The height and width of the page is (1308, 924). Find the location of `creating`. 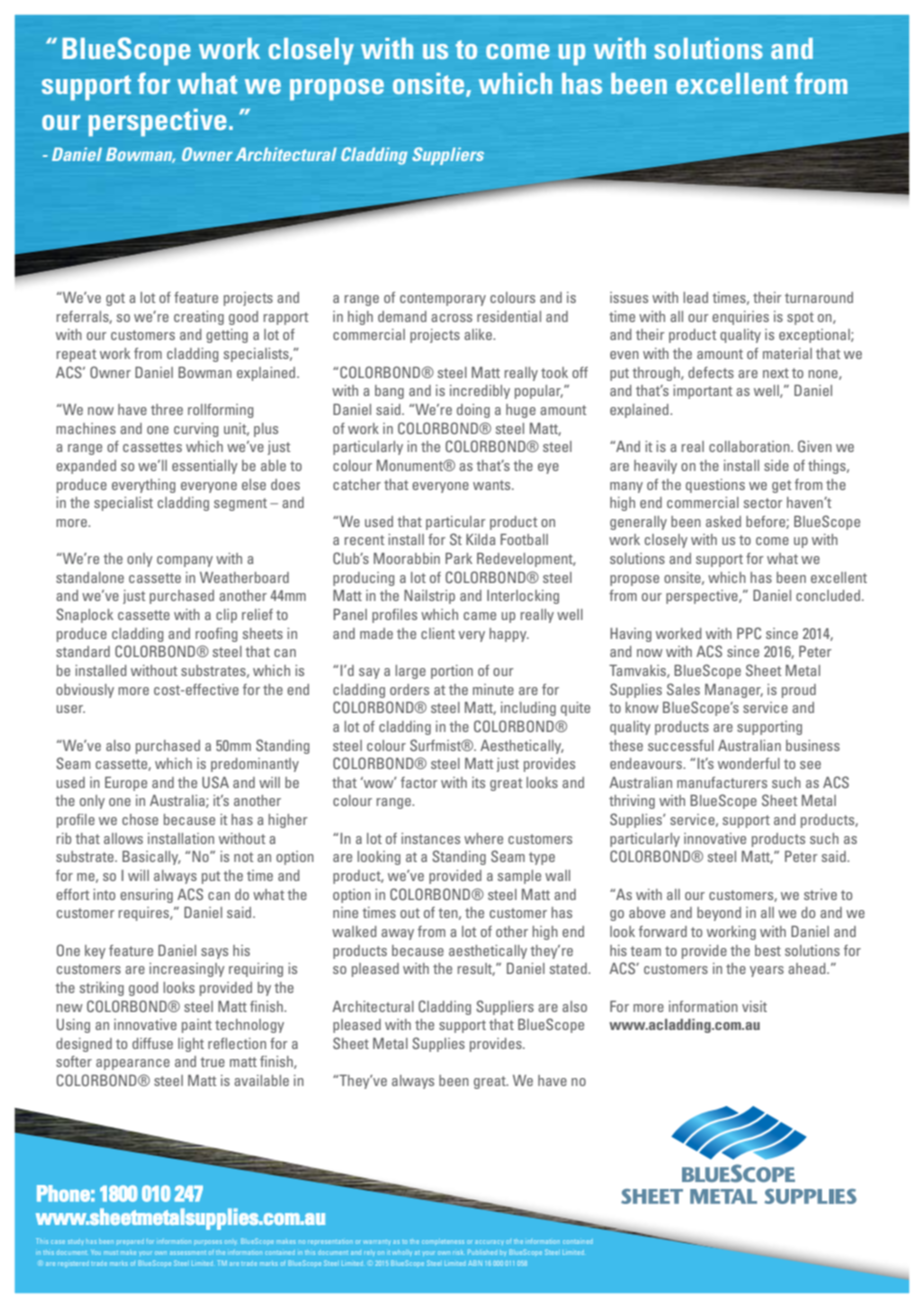

creating is located at coordinates (199, 318).
